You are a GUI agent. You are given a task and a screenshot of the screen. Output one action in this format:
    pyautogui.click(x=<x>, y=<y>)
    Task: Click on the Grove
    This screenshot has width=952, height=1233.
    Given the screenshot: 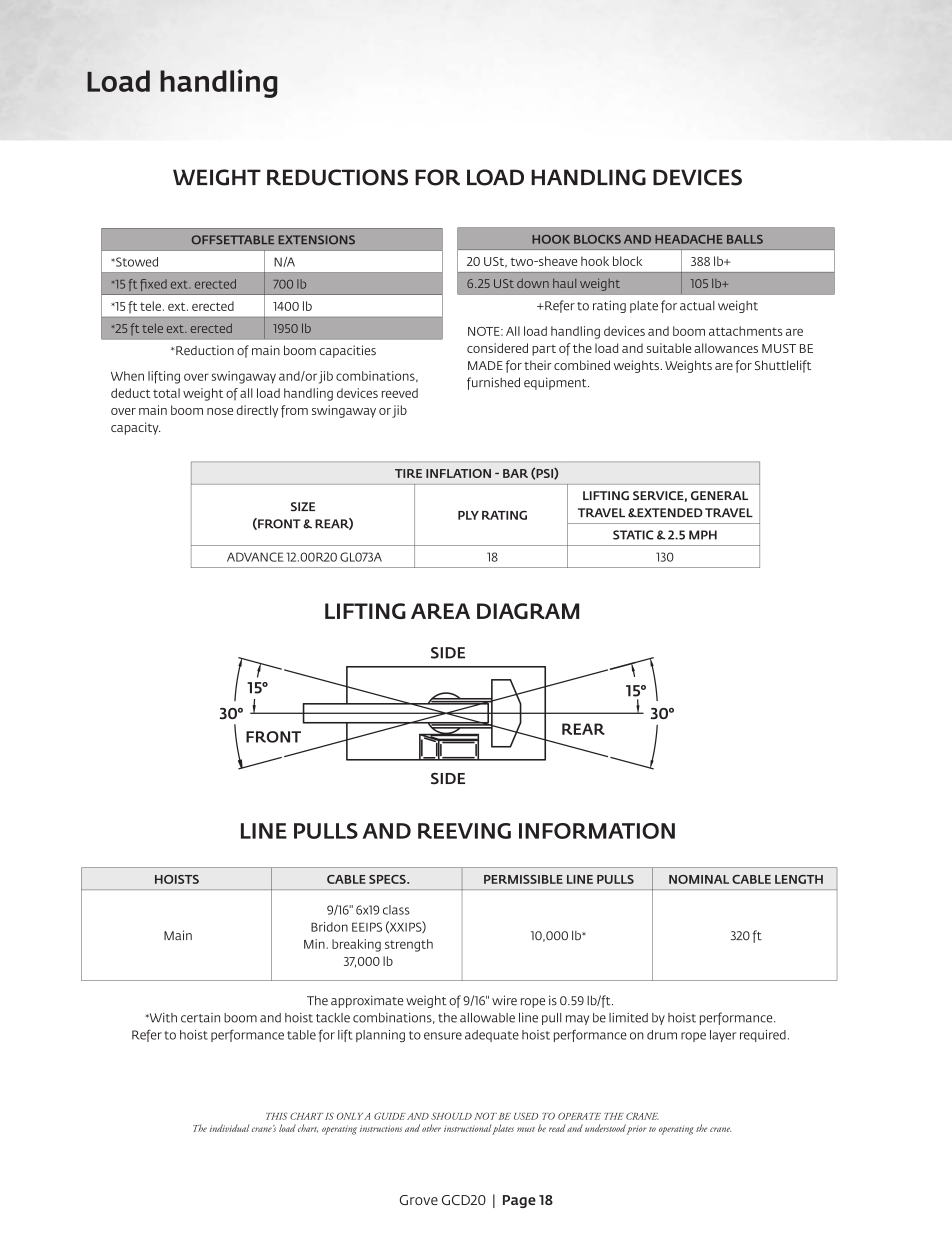 What is the action you would take?
    pyautogui.click(x=419, y=1200)
